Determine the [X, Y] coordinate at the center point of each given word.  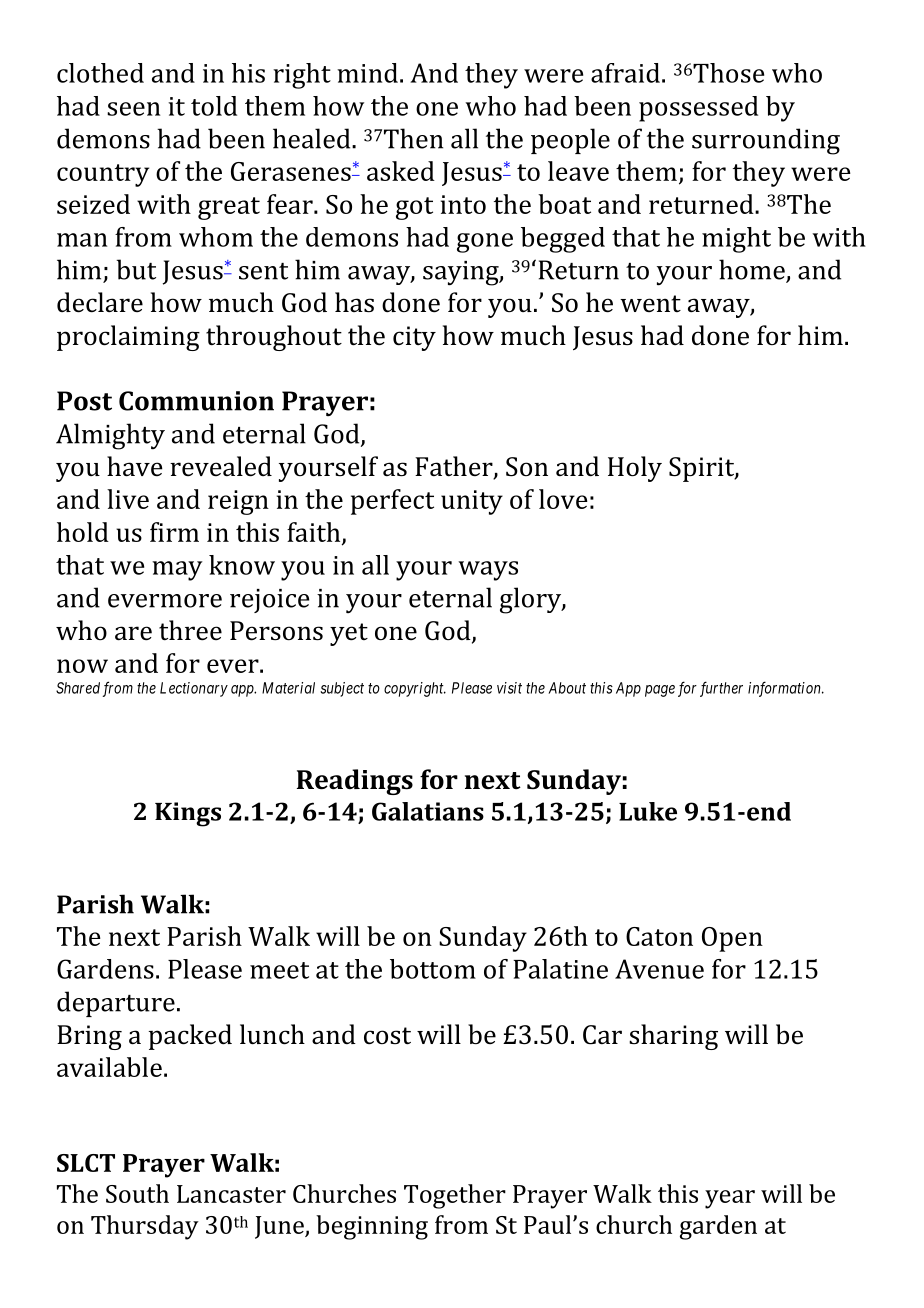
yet [349, 634]
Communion [196, 401]
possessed [698, 109]
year [730, 1199]
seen [133, 109]
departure [116, 1004]
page [660, 691]
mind [367, 73]
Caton [659, 936]
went [650, 303]
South [137, 1193]
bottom [433, 969]
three [190, 630]
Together [455, 1196]
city [414, 338]
